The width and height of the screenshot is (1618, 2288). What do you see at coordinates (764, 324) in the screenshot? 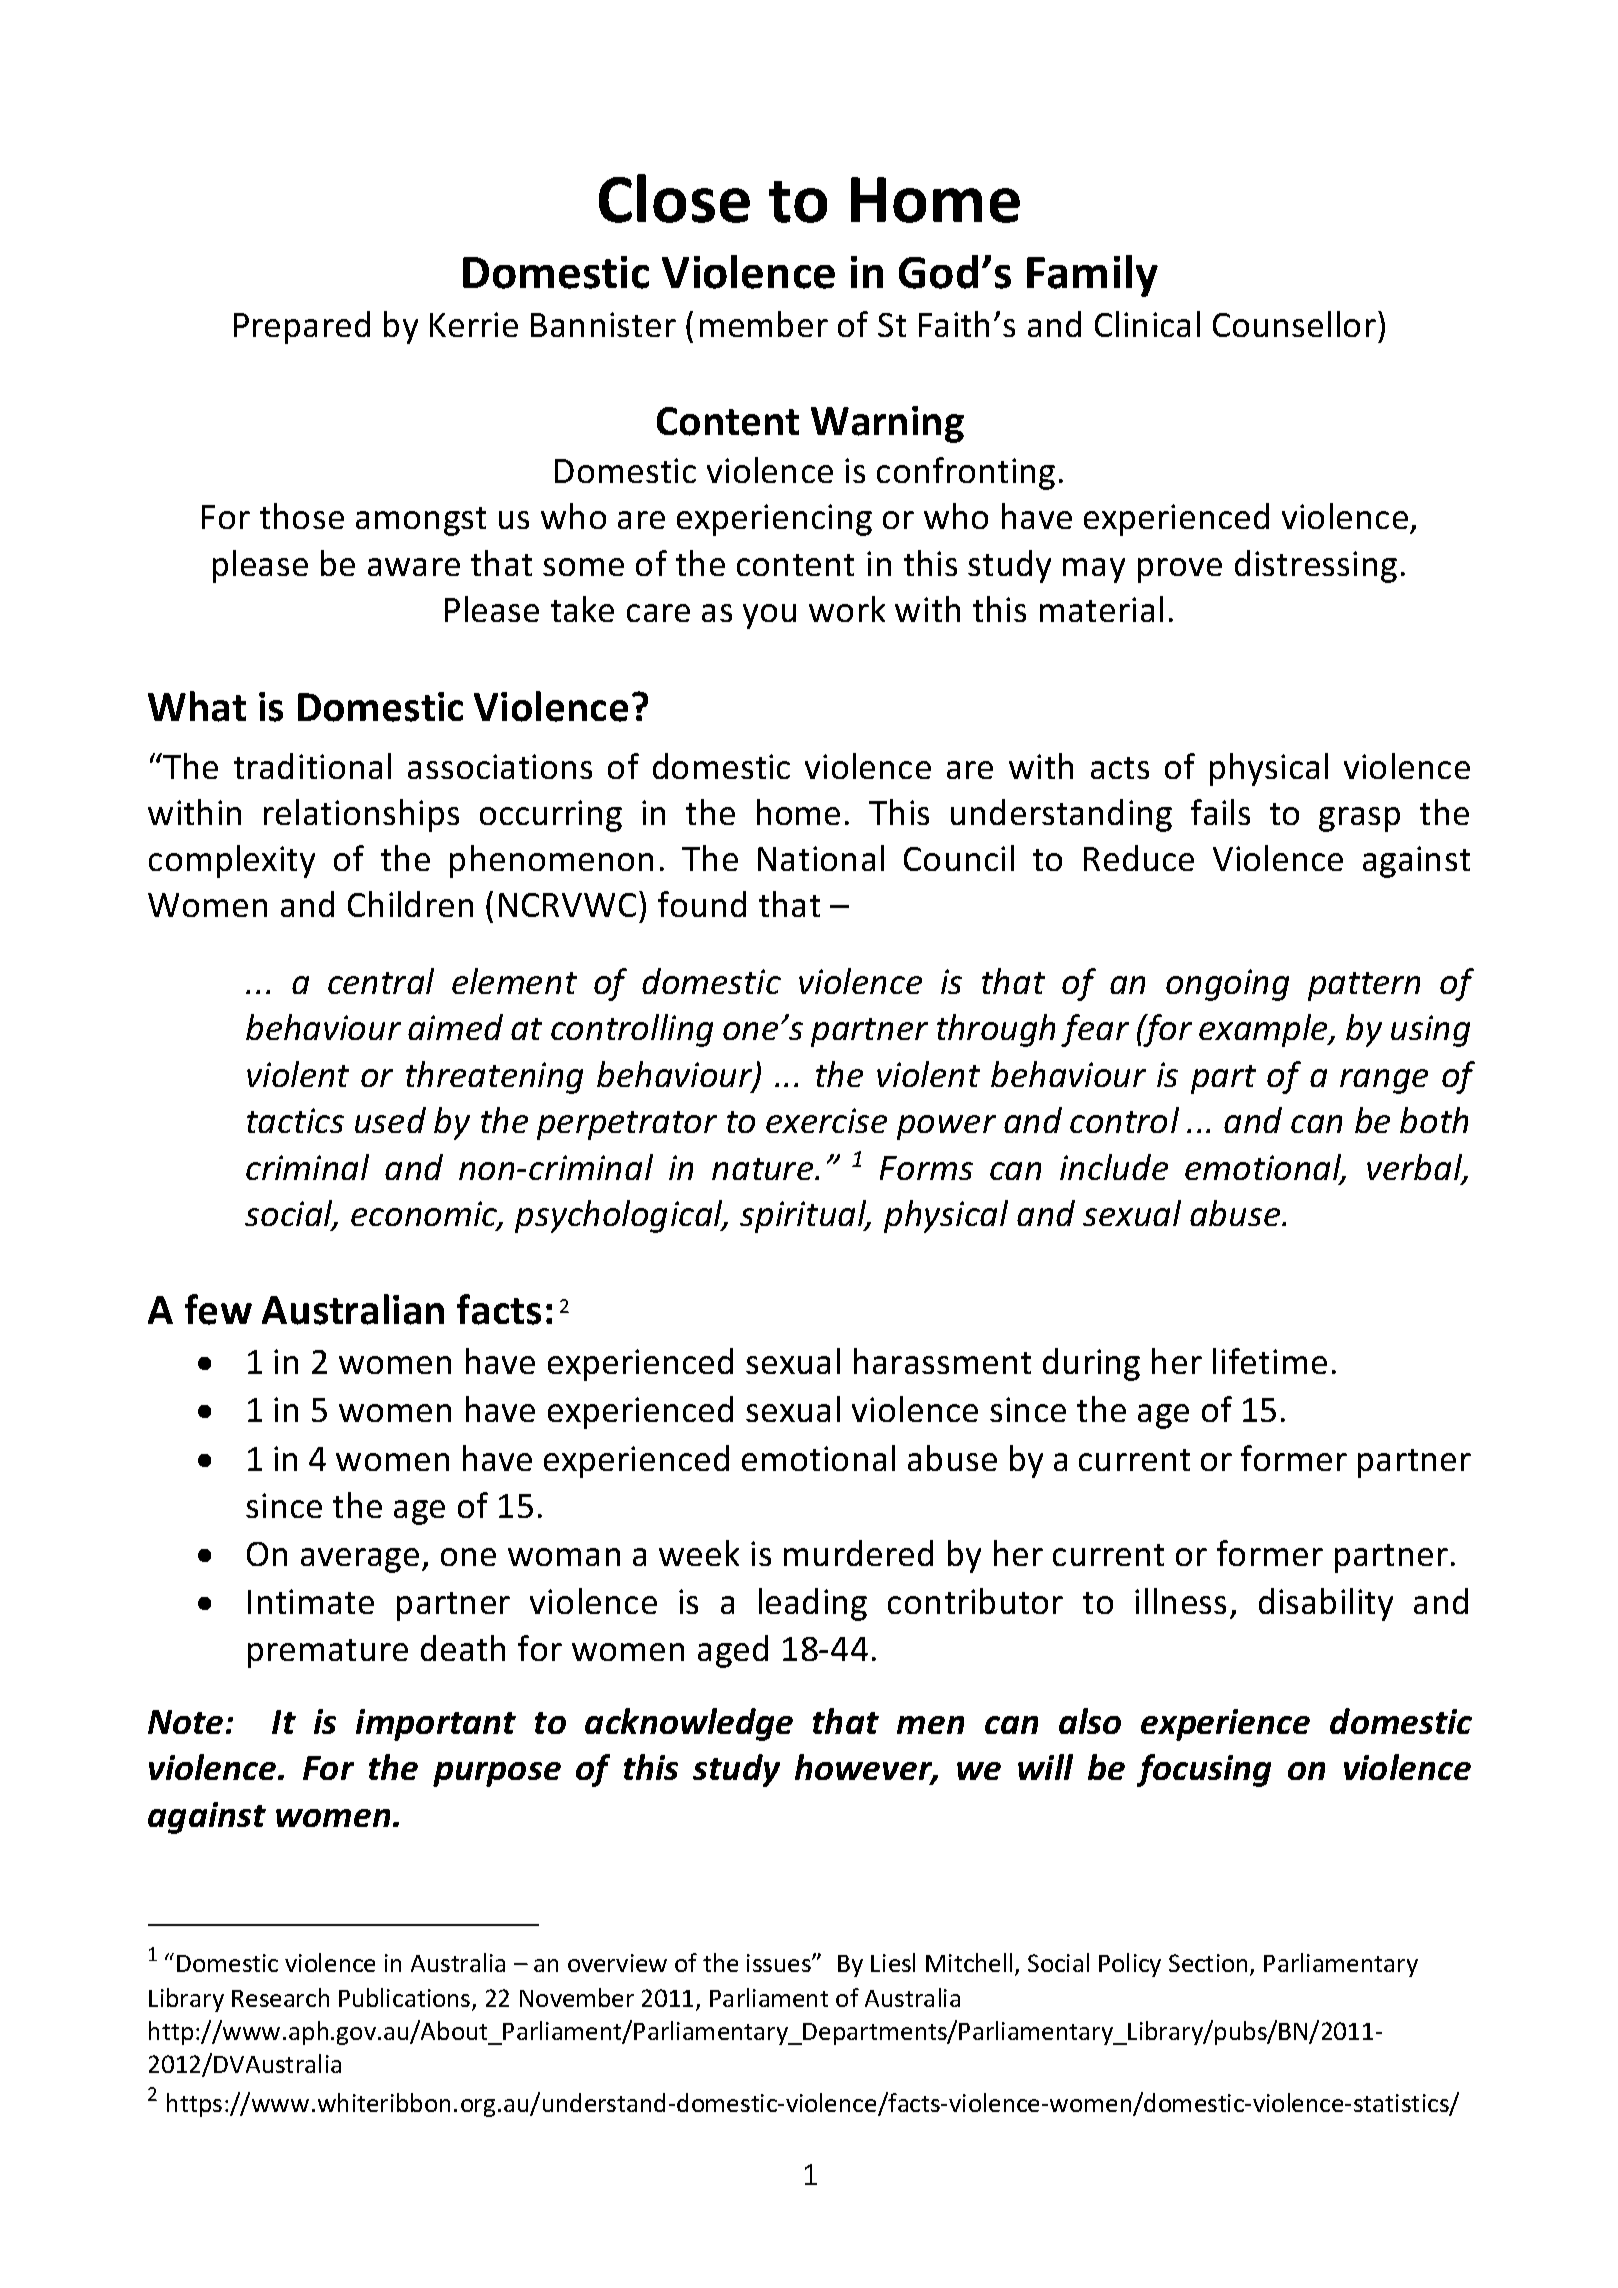
I see `member` at bounding box center [764, 324].
